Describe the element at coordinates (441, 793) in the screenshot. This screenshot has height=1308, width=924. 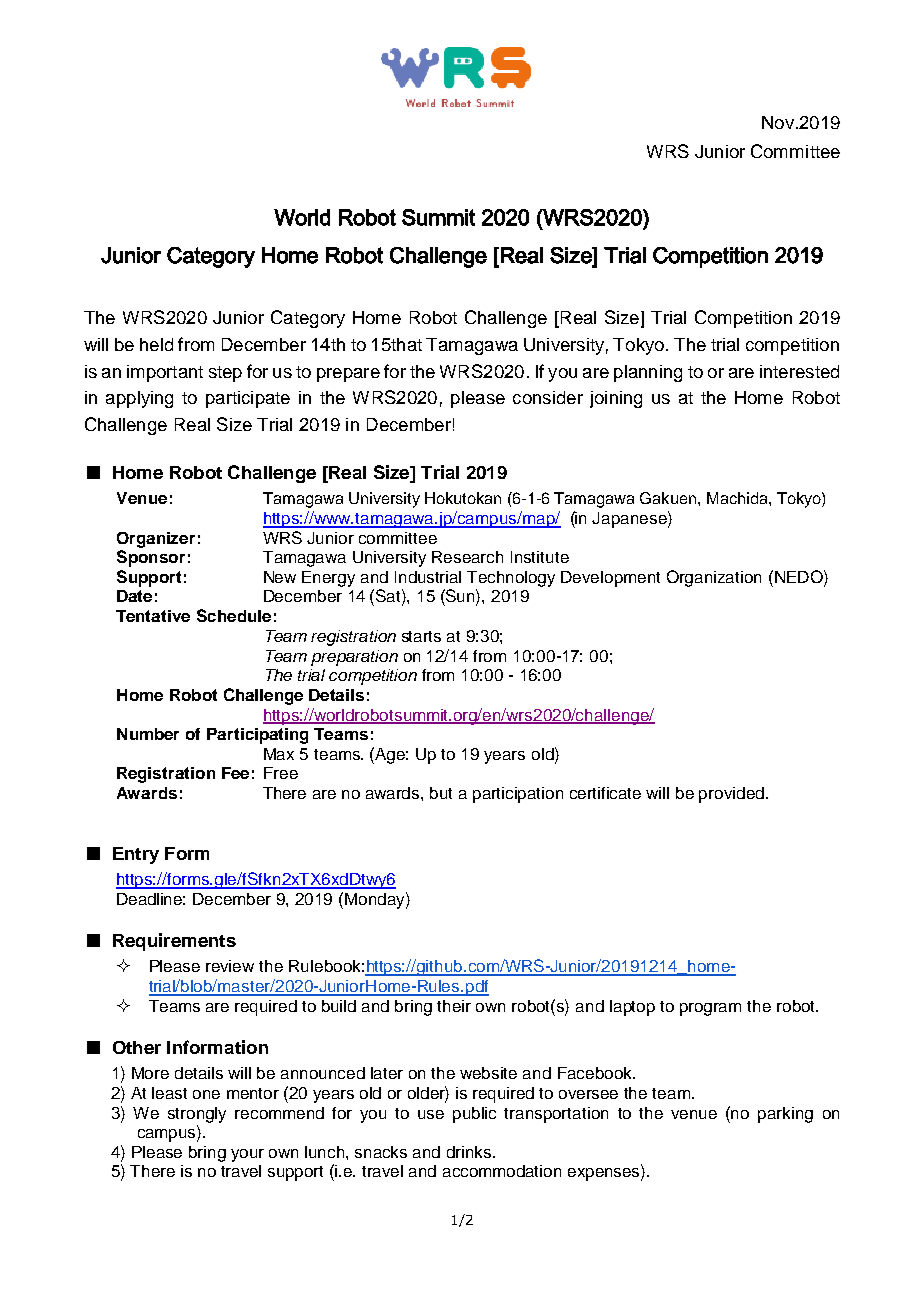
I see `but` at that location.
